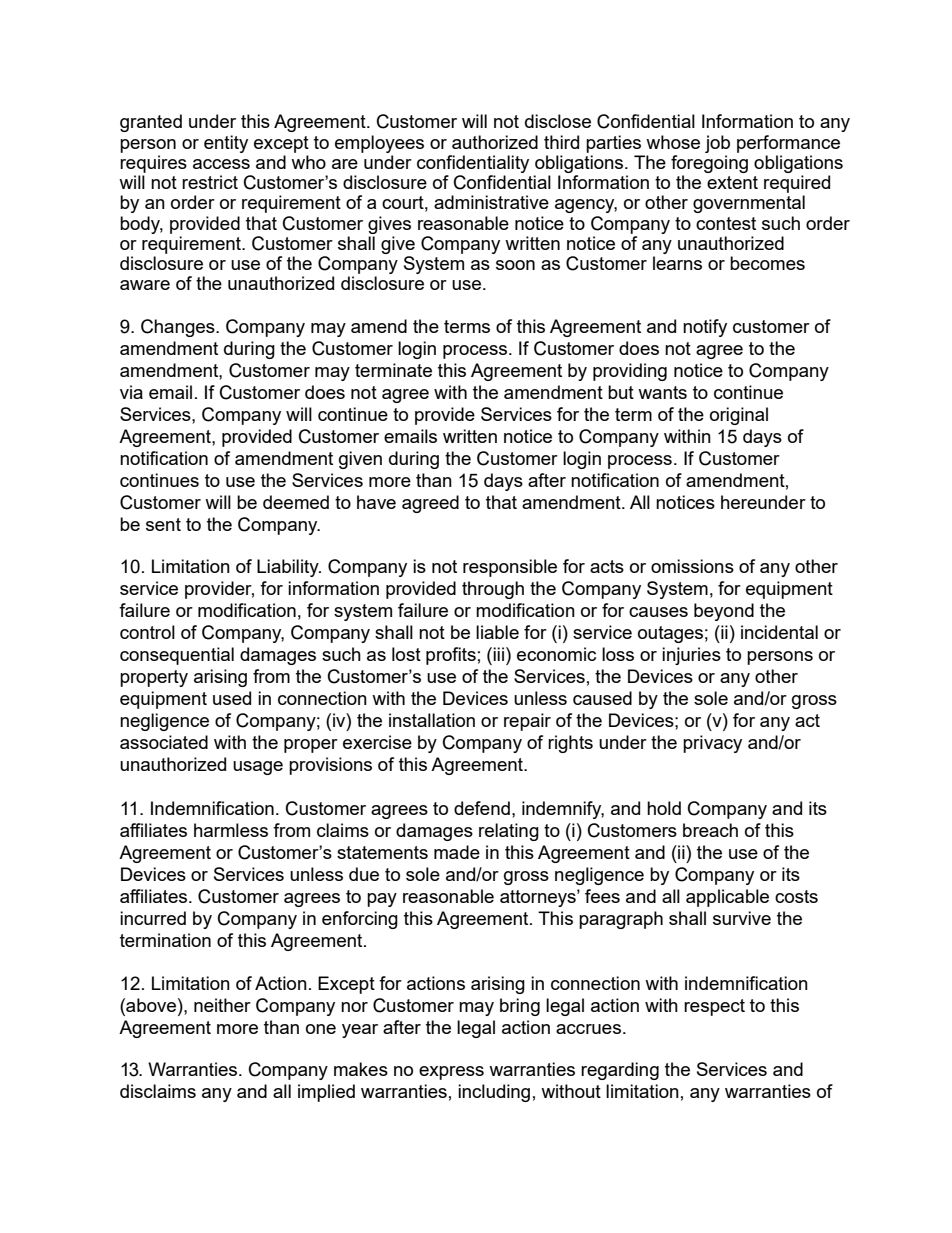 This image has height=1233, width=952. What do you see at coordinates (739, 416) in the image?
I see `original` at bounding box center [739, 416].
